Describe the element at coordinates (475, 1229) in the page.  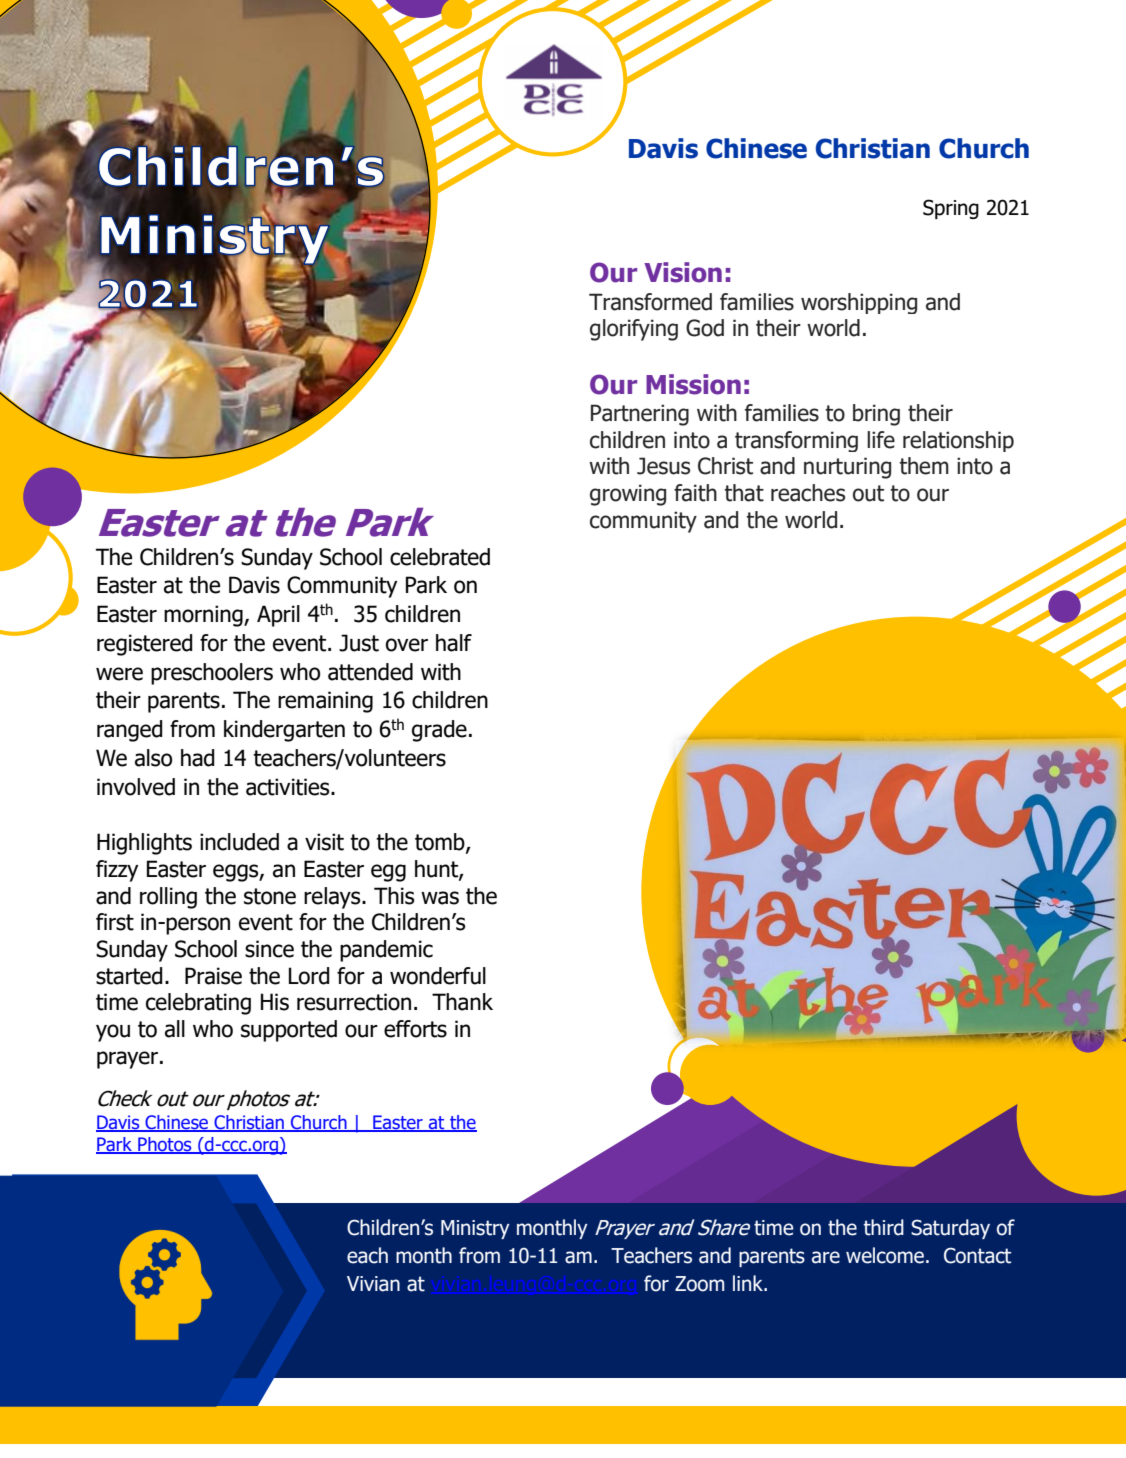
I see `Ministry` at that location.
